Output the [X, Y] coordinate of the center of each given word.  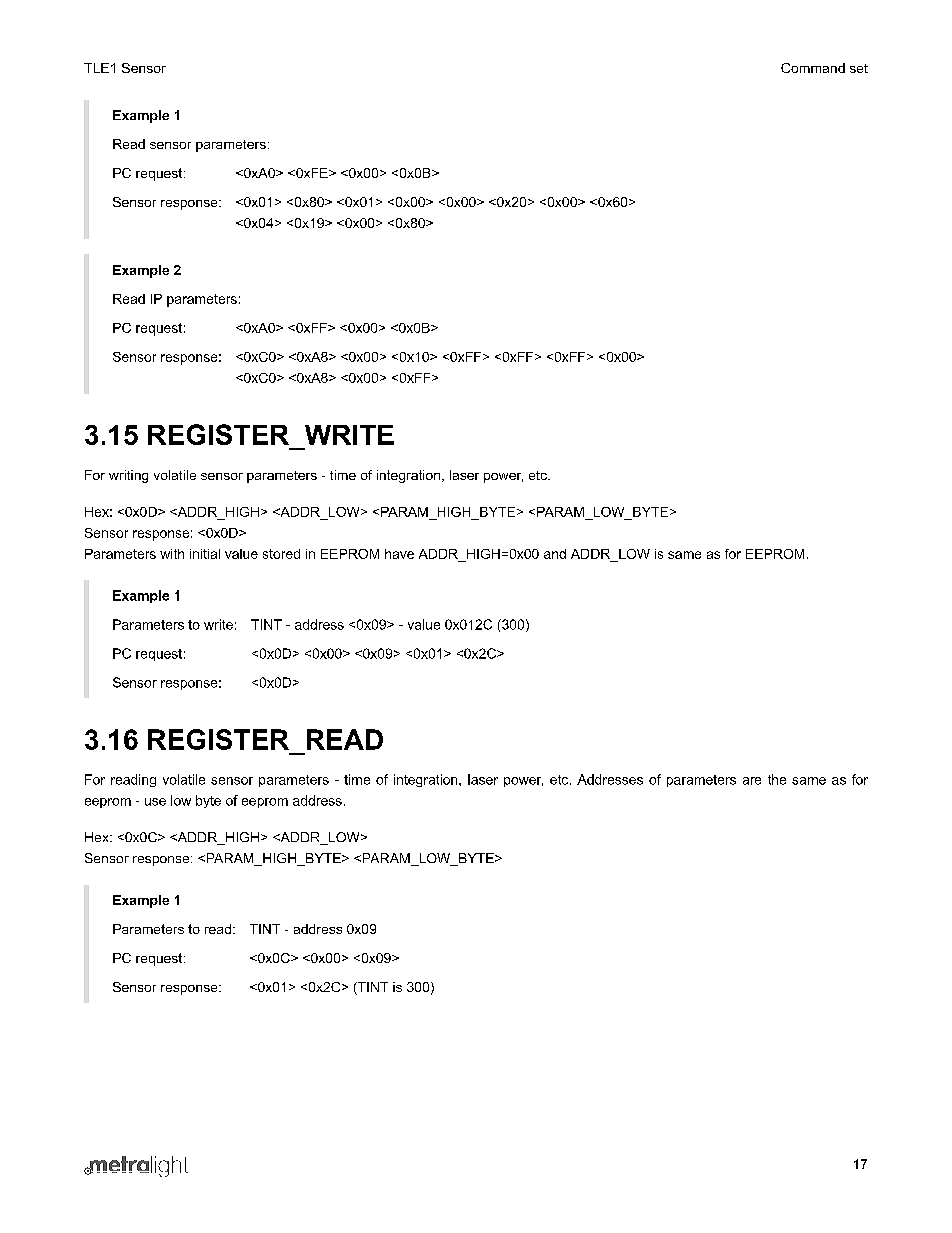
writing [128, 476]
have [399, 554]
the [777, 779]
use [155, 802]
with [172, 554]
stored [281, 554]
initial [205, 554]
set [859, 68]
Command [813, 68]
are [752, 781]
